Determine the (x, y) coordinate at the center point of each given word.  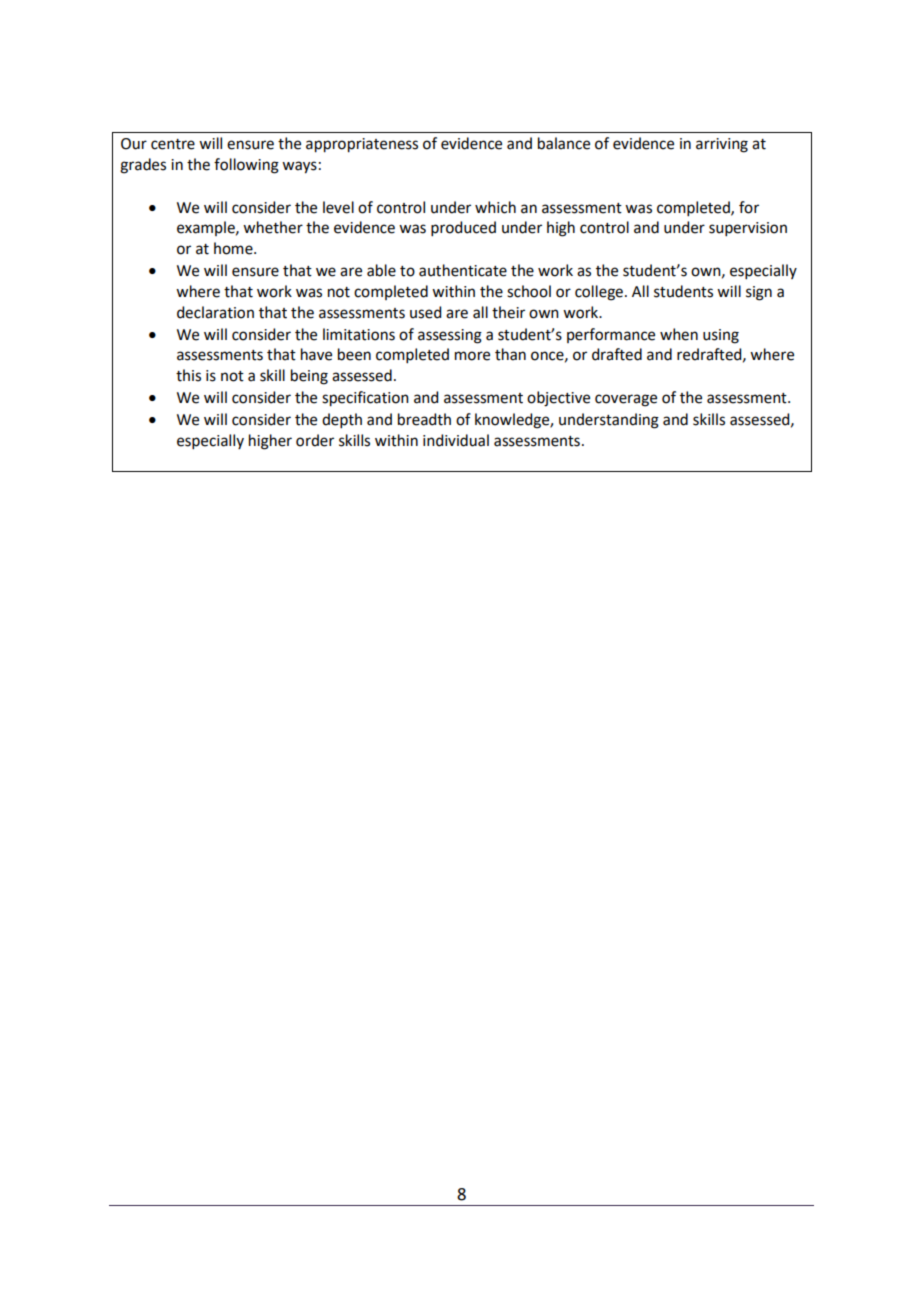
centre (173, 144)
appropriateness (362, 145)
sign (759, 293)
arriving (722, 145)
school (529, 291)
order (315, 440)
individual (456, 440)
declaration (215, 312)
